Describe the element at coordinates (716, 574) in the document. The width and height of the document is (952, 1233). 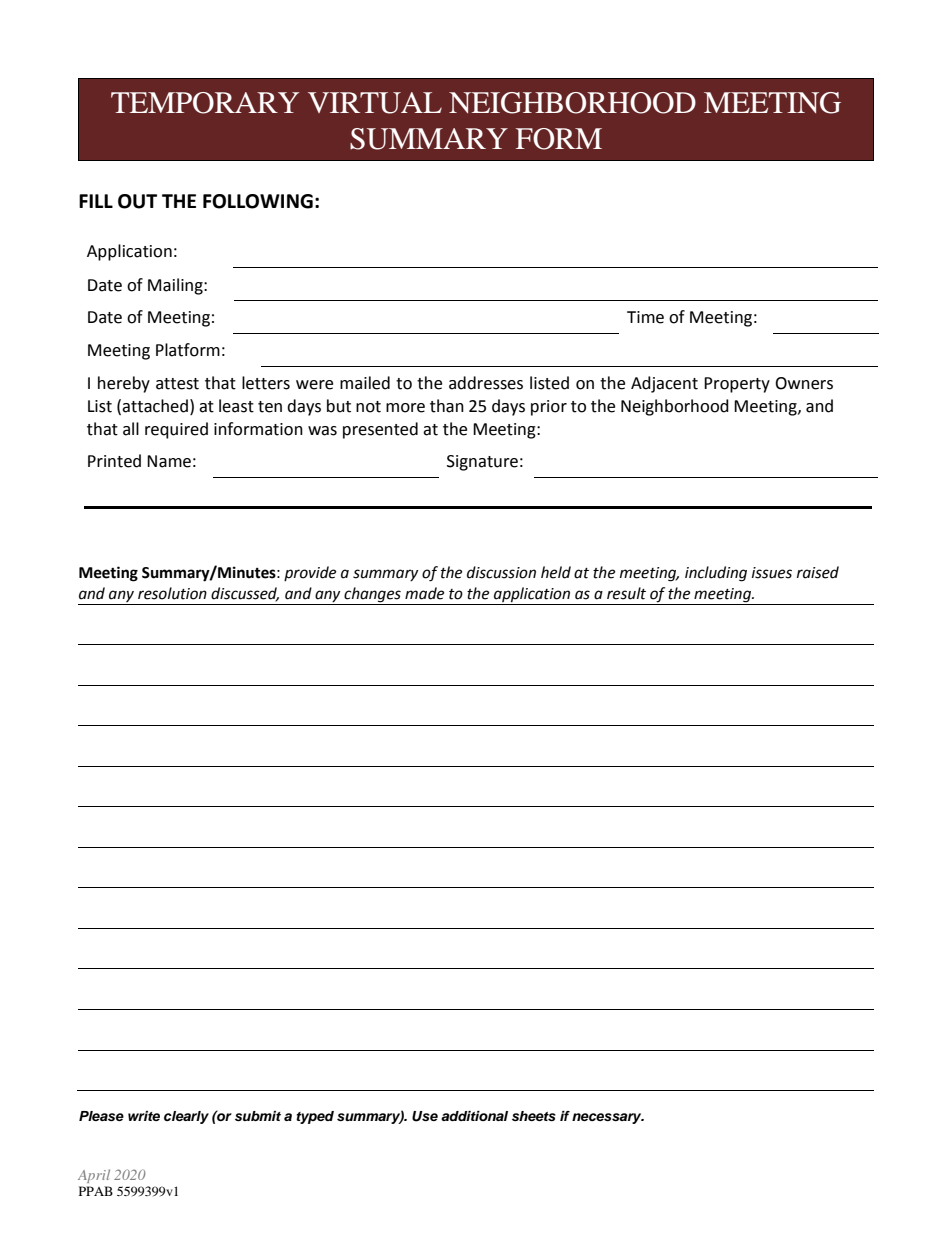
I see `including` at that location.
